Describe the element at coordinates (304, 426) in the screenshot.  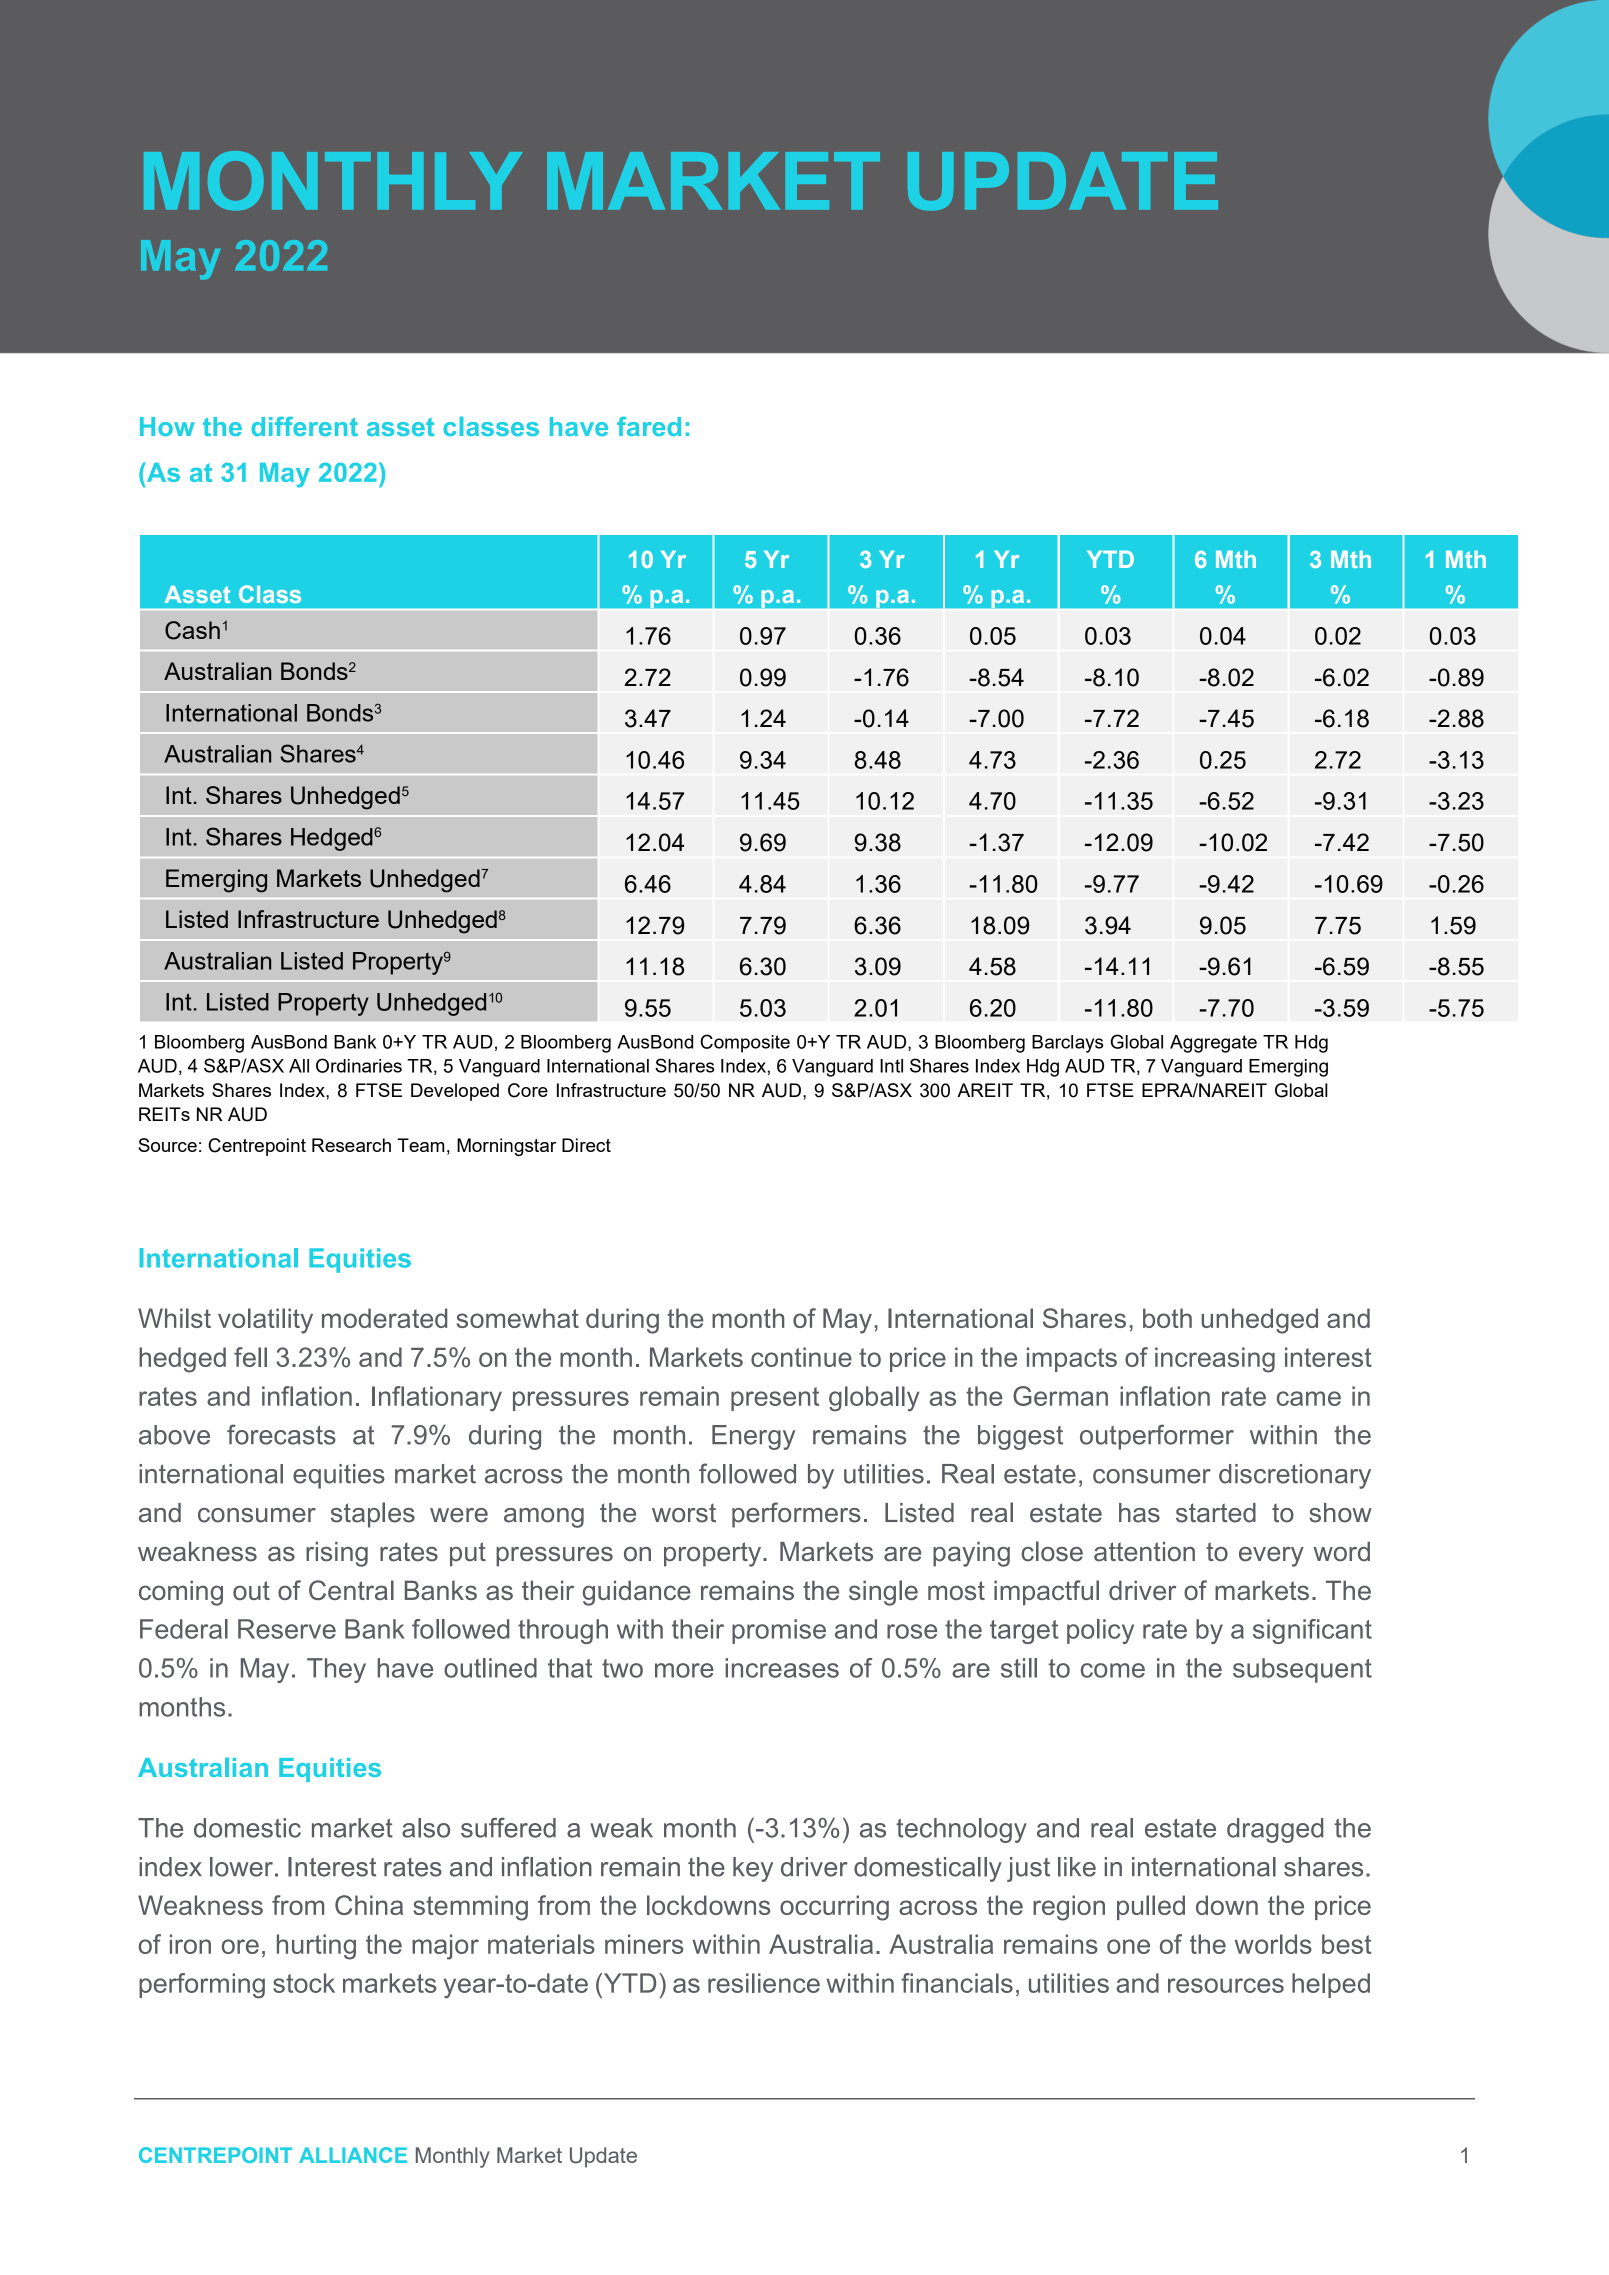
I see `different` at that location.
